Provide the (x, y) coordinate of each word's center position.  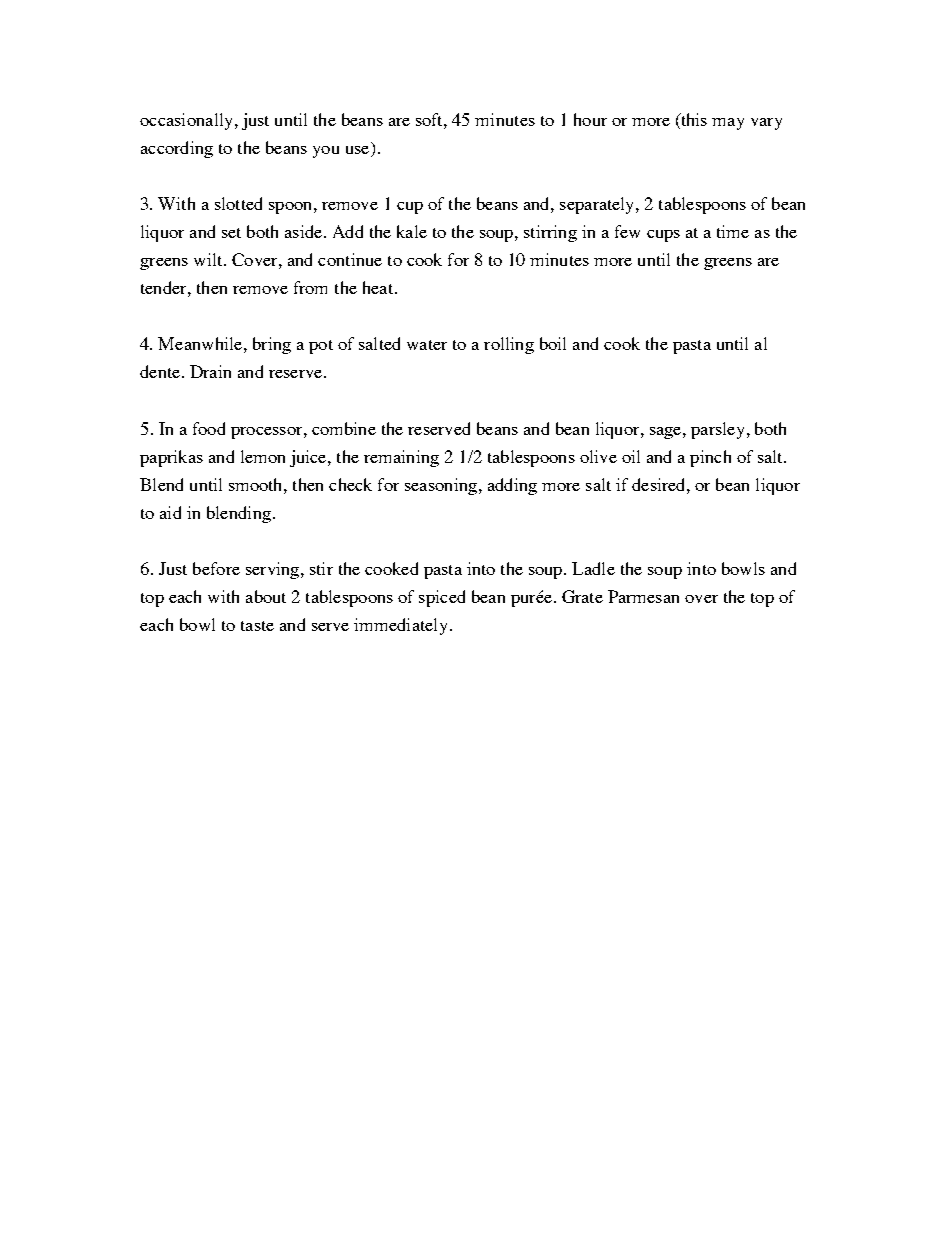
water (427, 345)
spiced (442, 598)
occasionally (186, 121)
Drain (210, 371)
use (359, 151)
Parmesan (643, 596)
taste (257, 626)
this (693, 121)
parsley (717, 430)
